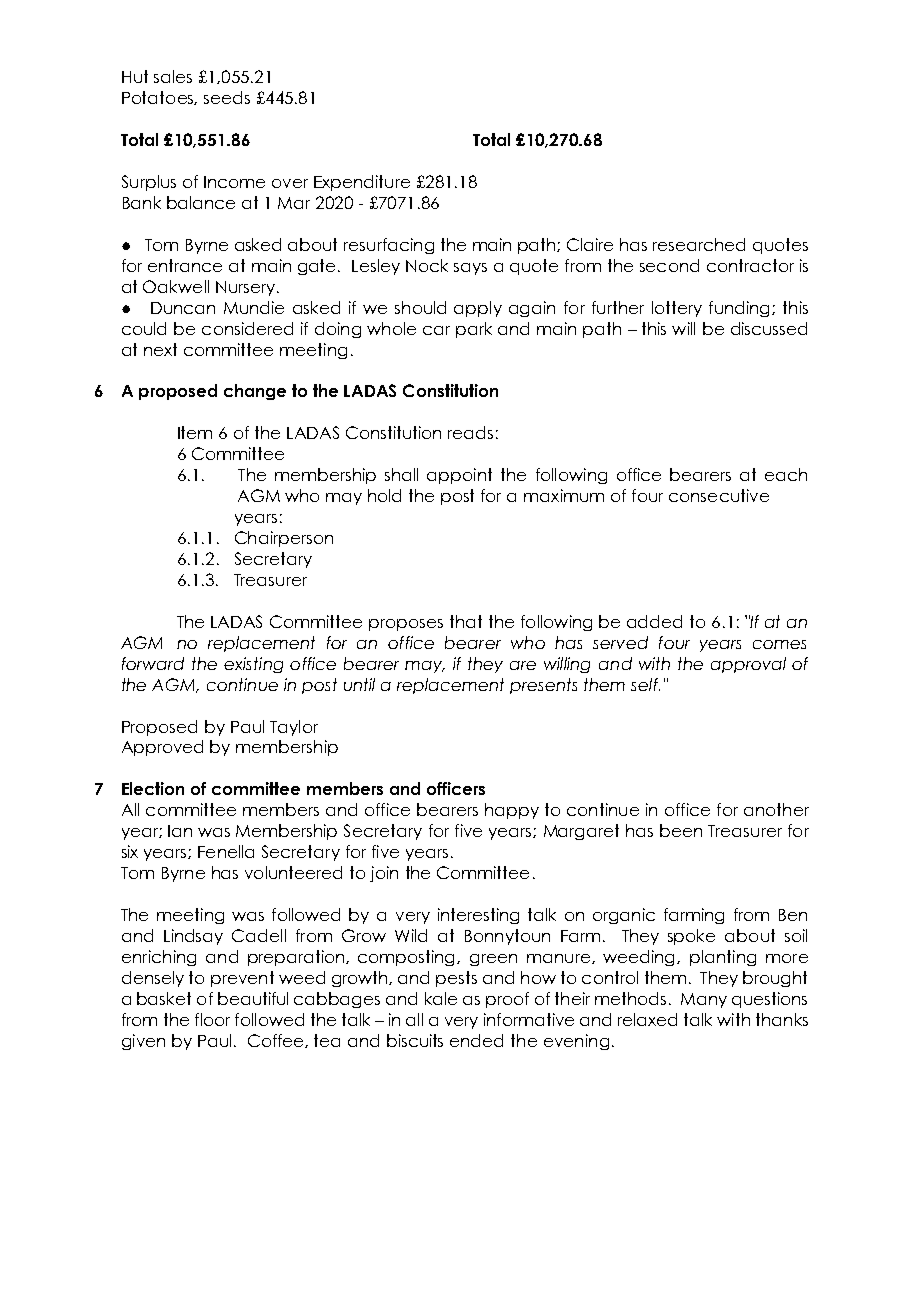 This document has height=1307, width=924. I want to click on kale, so click(441, 998).
